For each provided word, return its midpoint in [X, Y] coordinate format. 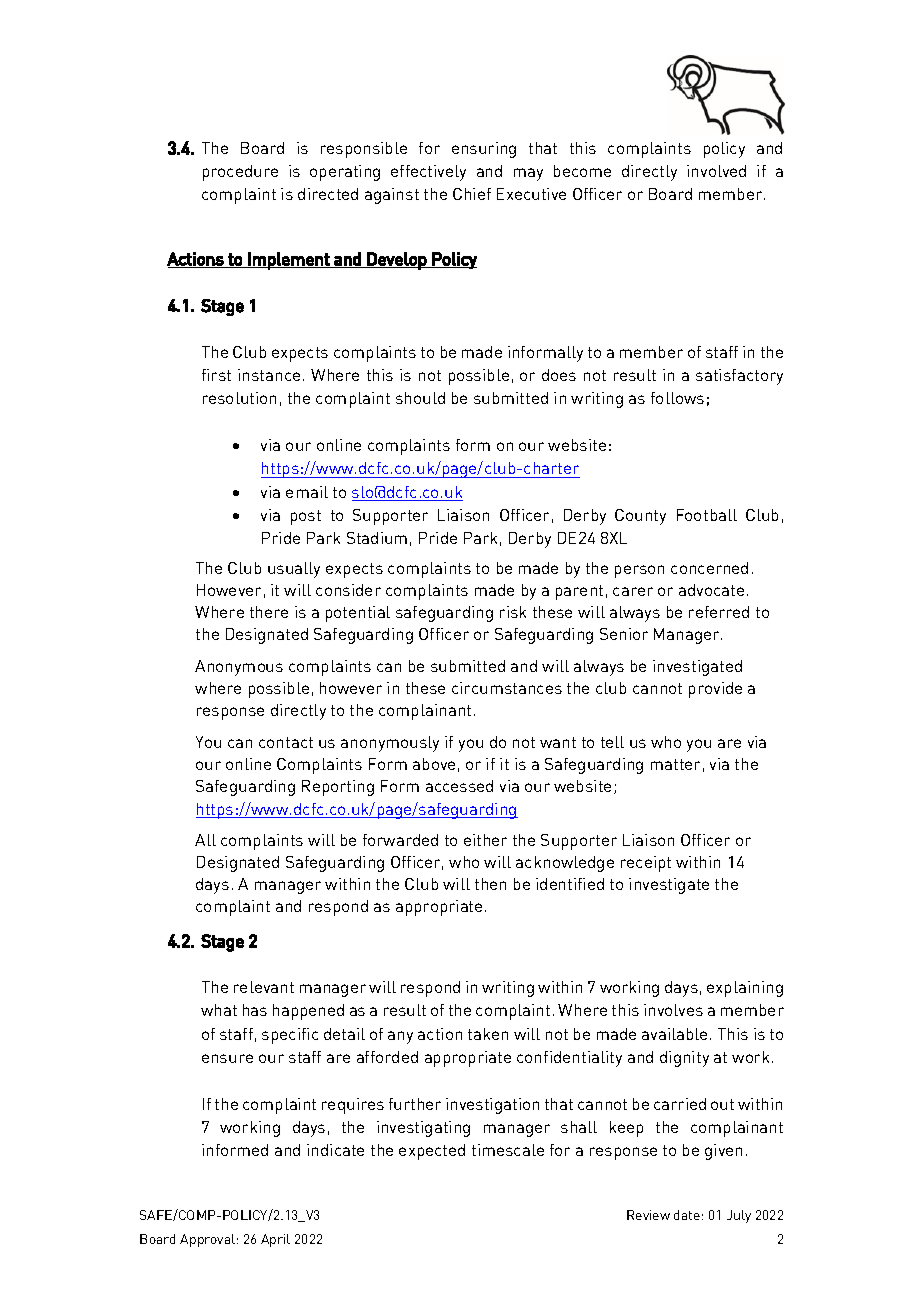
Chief [472, 194]
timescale [508, 1150]
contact [286, 742]
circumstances [507, 688]
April [275, 1240]
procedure [240, 173]
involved [716, 171]
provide [715, 690]
